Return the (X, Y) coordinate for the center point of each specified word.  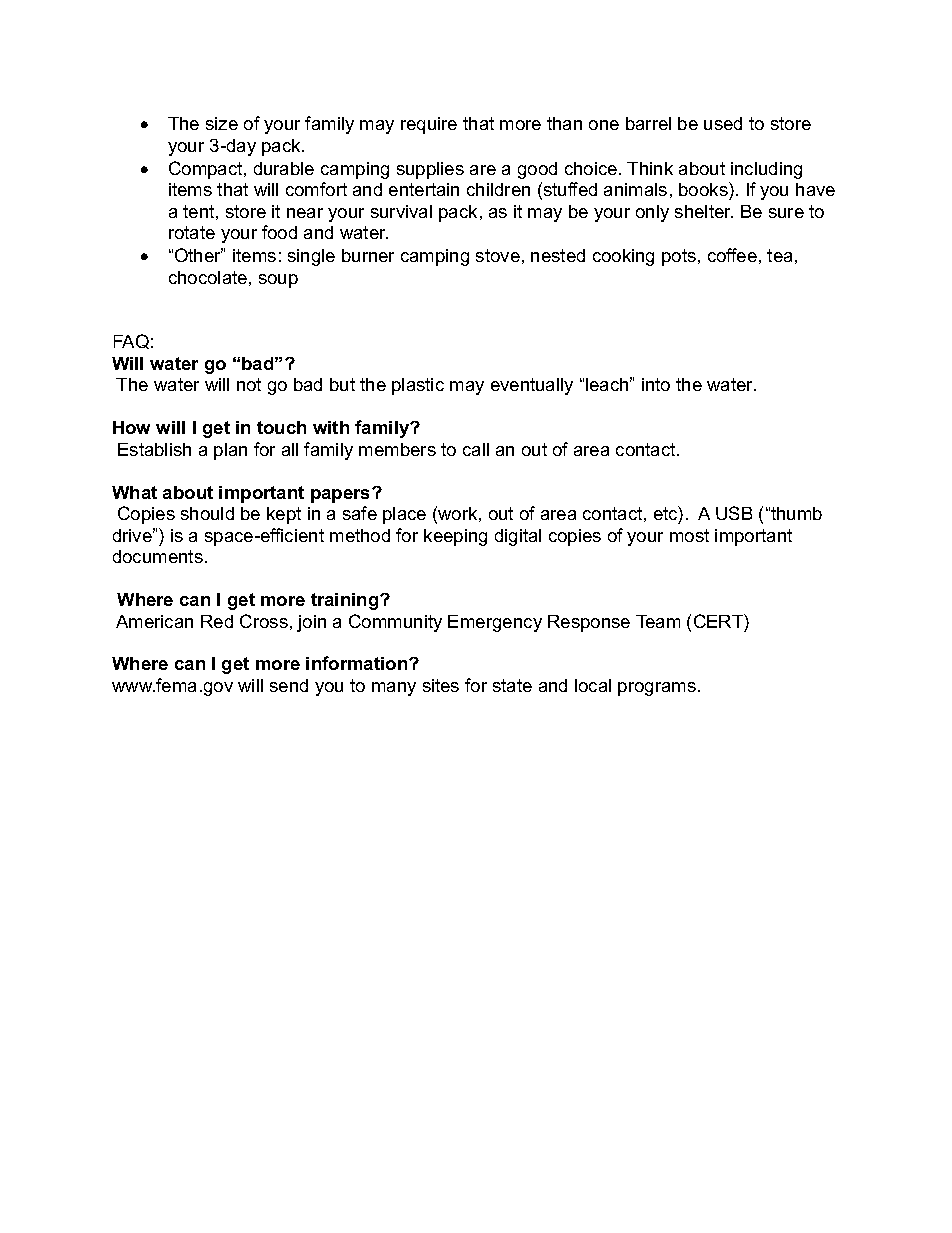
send (289, 685)
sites (441, 685)
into (656, 384)
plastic (418, 386)
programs (657, 689)
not (249, 384)
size (222, 123)
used (723, 123)
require (429, 125)
